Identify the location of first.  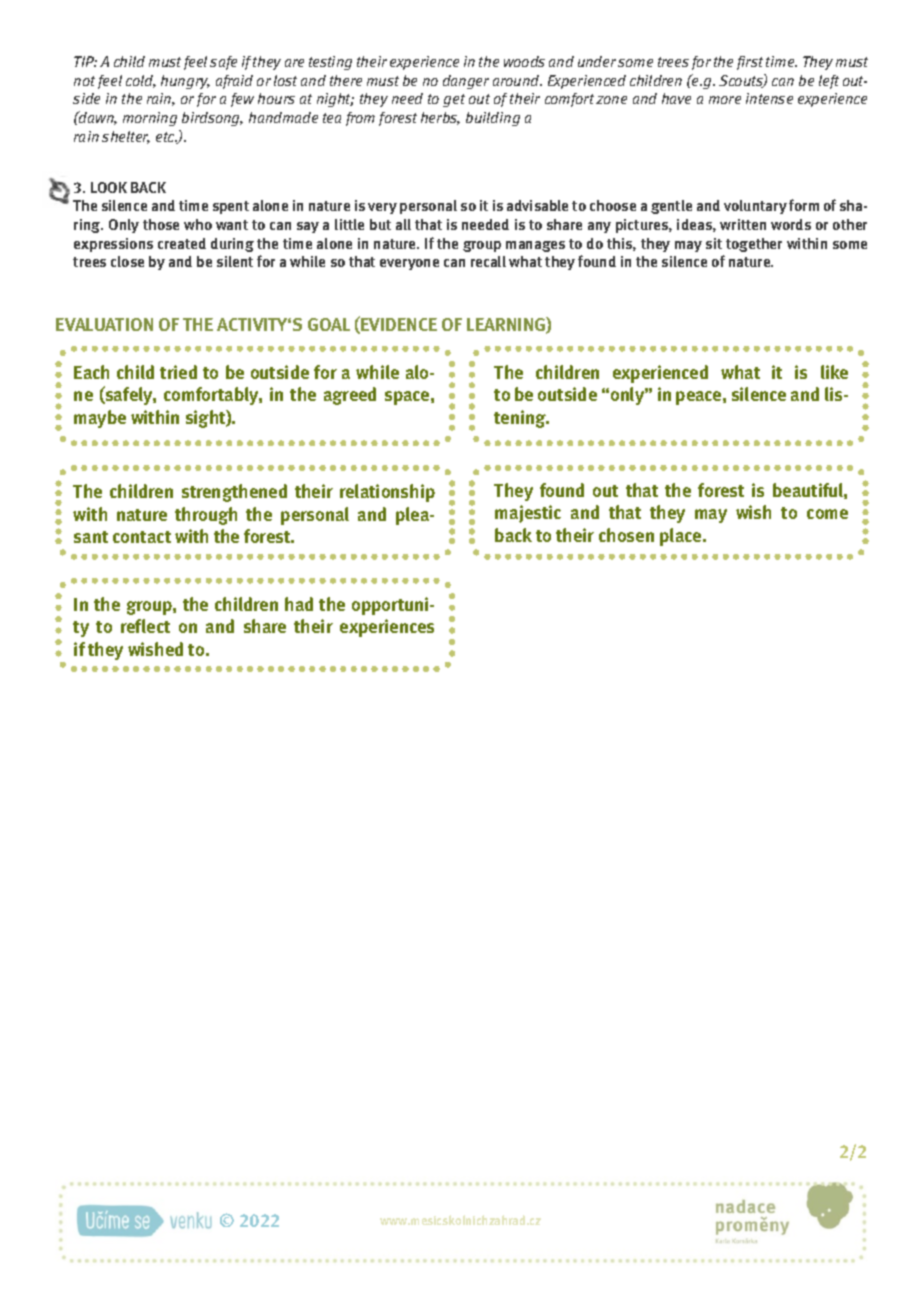
(750, 63).
